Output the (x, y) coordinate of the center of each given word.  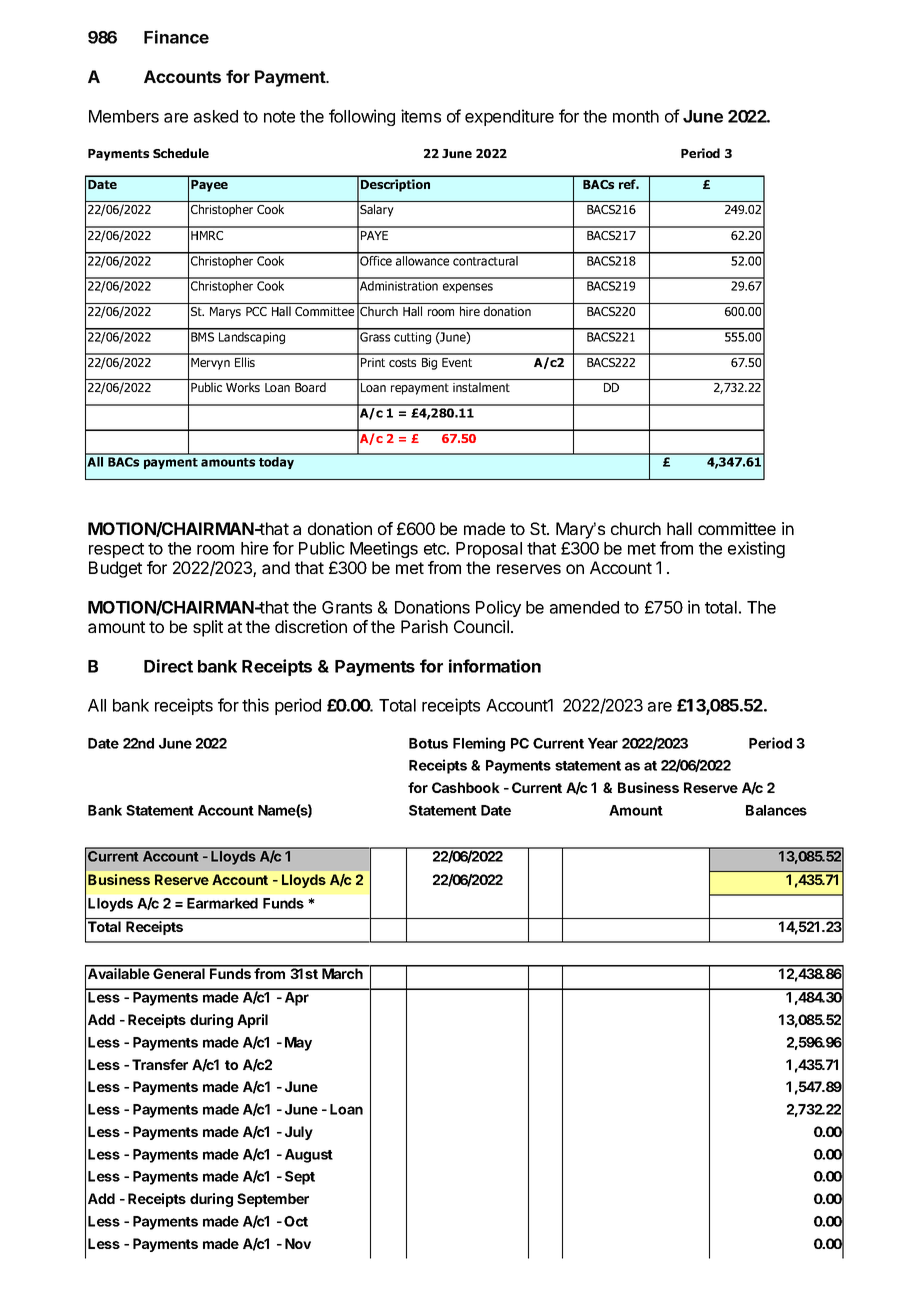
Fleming (479, 744)
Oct (296, 1221)
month (636, 116)
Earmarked (222, 903)
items (421, 116)
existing (756, 549)
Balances (776, 810)
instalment (481, 387)
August (309, 1156)
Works (243, 387)
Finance (176, 37)
